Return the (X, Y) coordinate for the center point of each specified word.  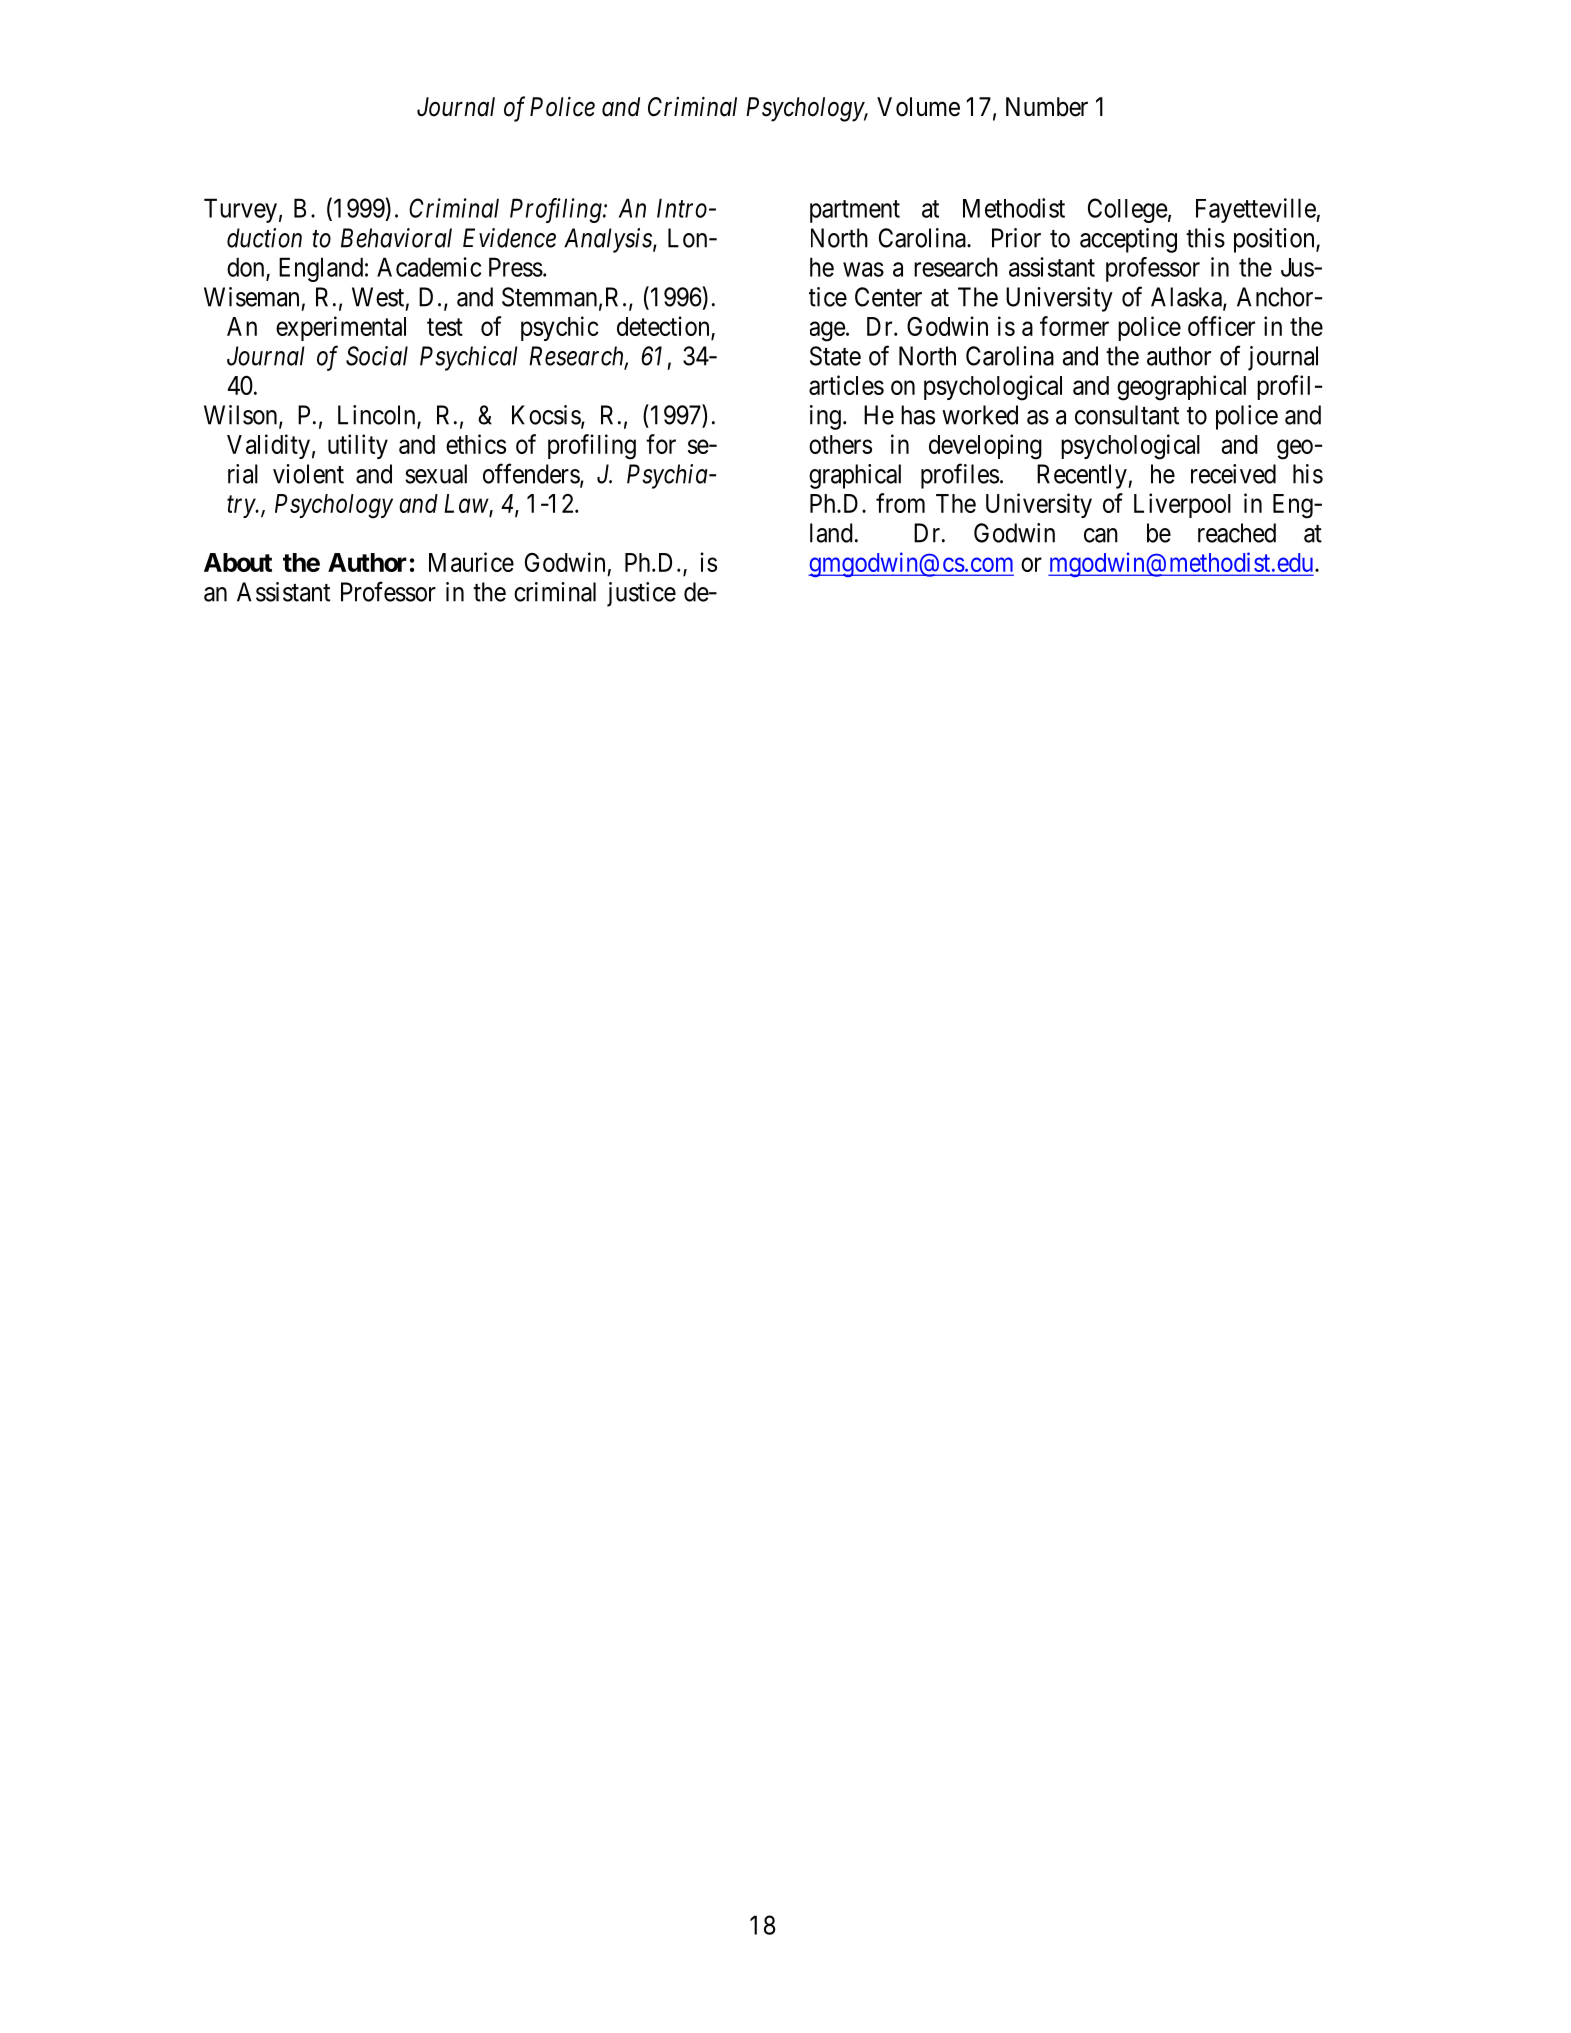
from (900, 503)
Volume (918, 107)
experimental (341, 328)
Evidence (509, 238)
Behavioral (396, 238)
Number (1047, 107)
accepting (1128, 240)
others (840, 444)
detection (664, 327)
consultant (1127, 415)
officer (1221, 326)
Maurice (471, 562)
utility (358, 446)
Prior (1016, 238)
